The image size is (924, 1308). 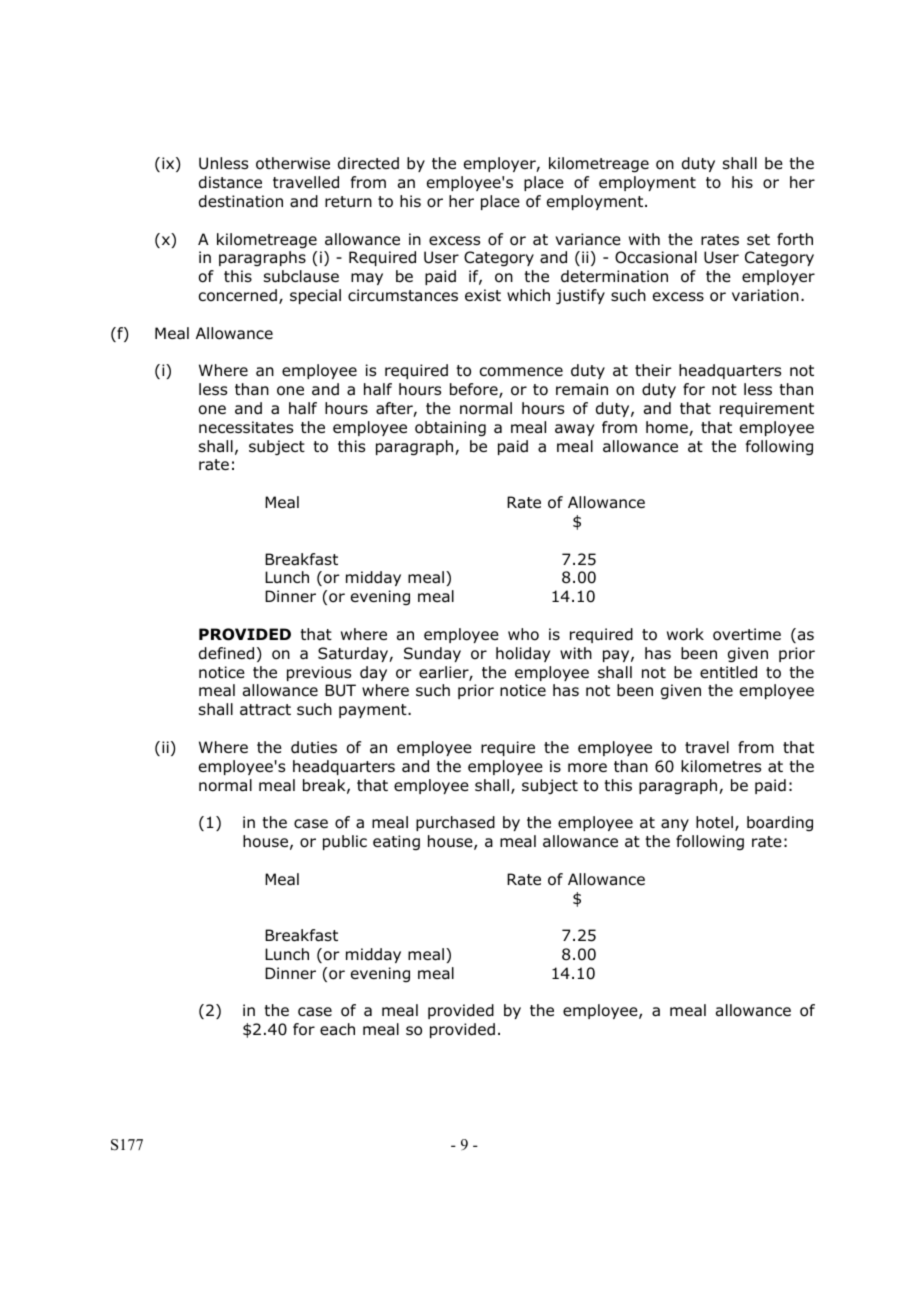 I want to click on otherwise, so click(x=293, y=163).
